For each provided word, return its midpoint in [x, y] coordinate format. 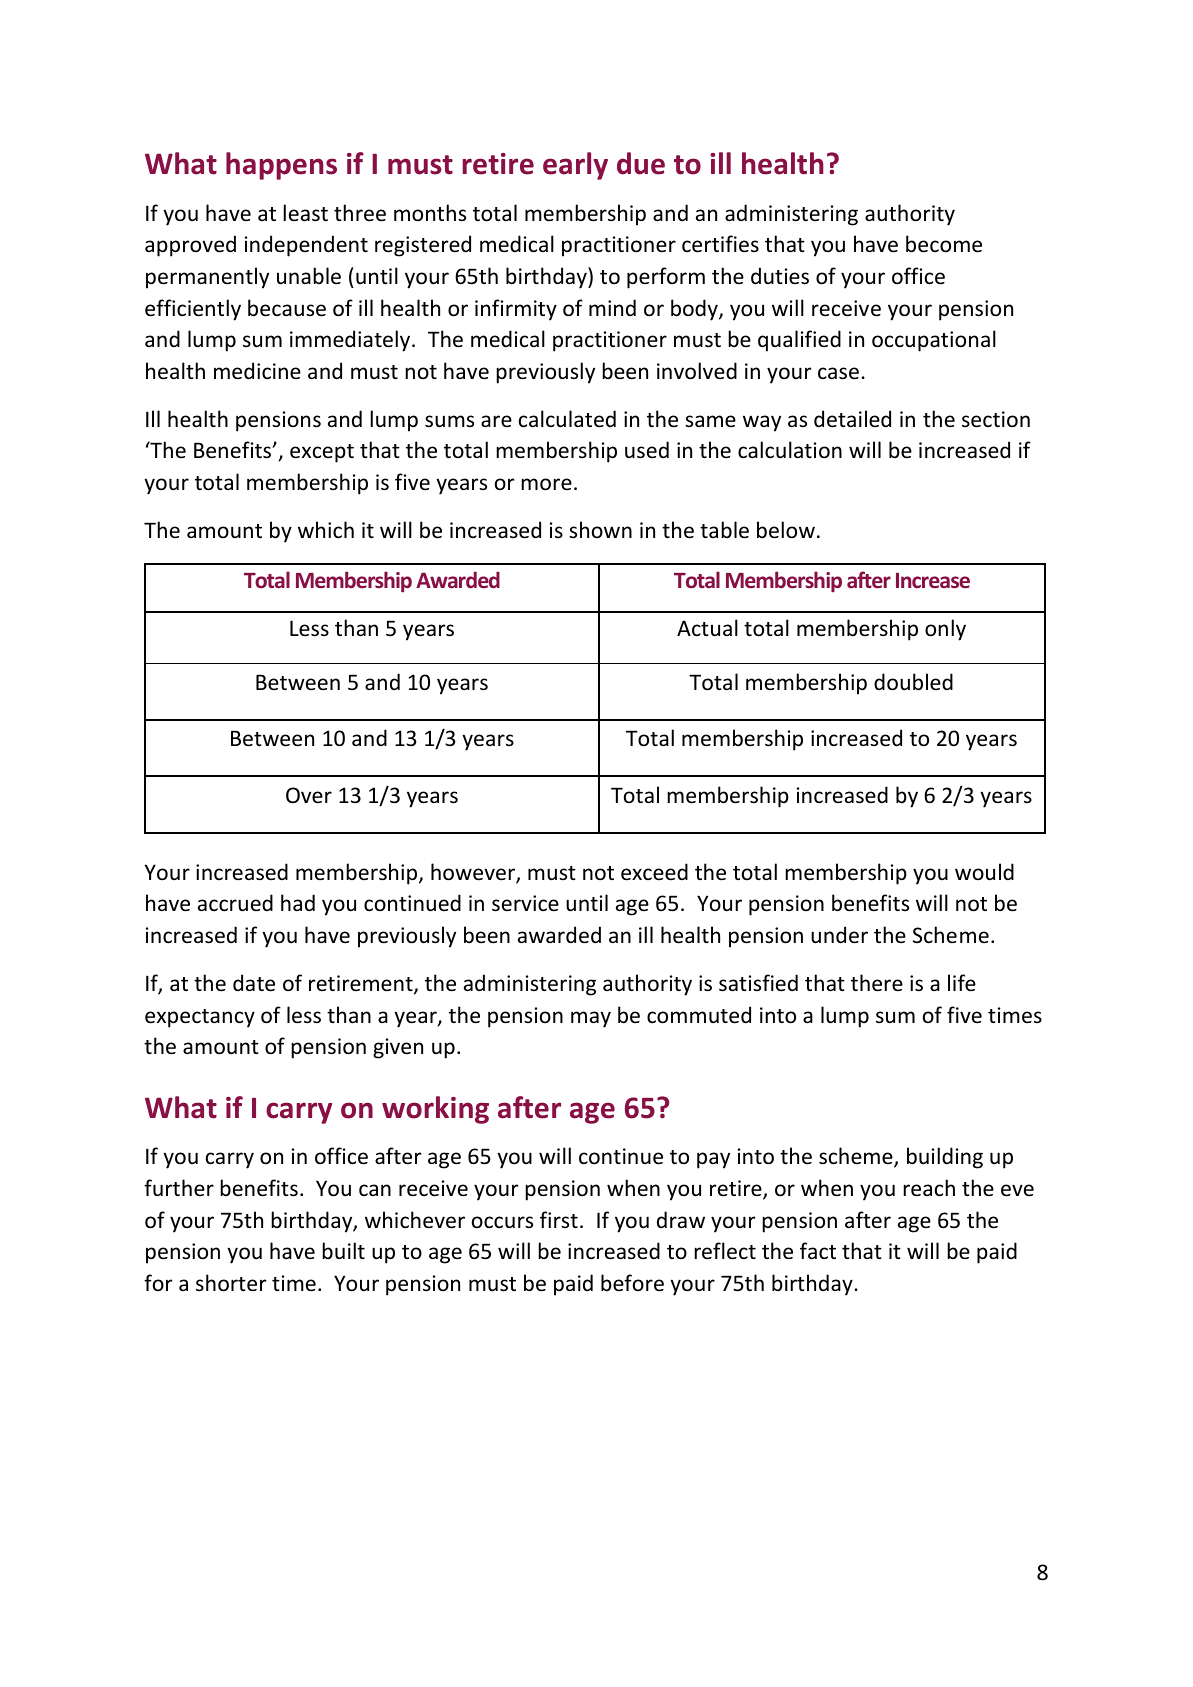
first [559, 1219]
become [944, 244]
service [525, 903]
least [305, 213]
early [575, 166]
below [786, 530]
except [322, 453]
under [839, 935]
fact [818, 1251]
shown [600, 529]
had [298, 902]
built [343, 1250]
